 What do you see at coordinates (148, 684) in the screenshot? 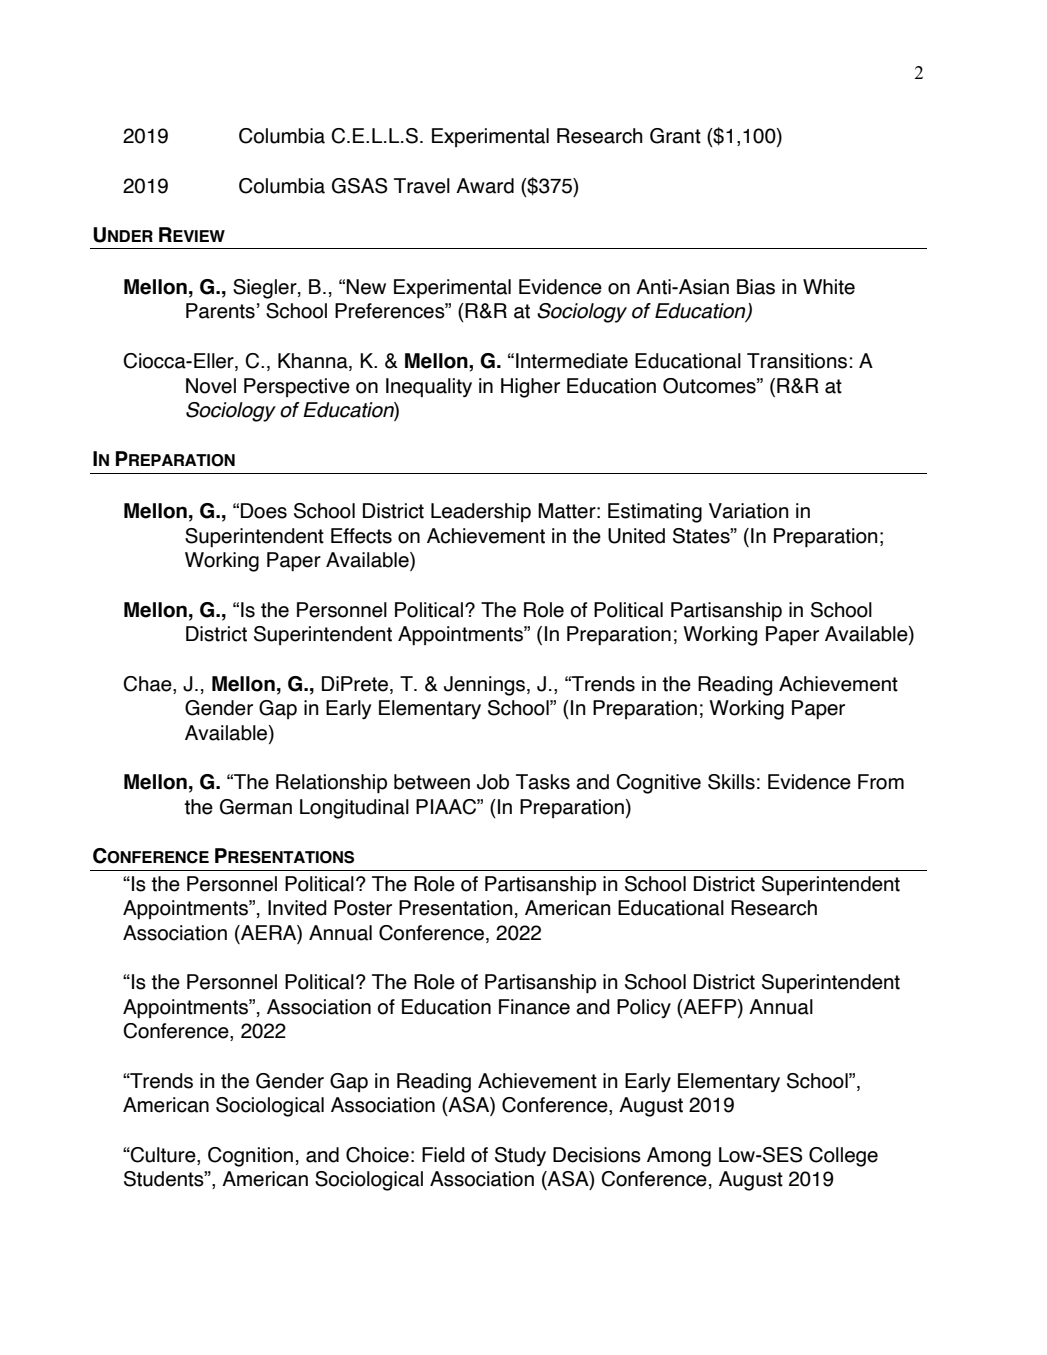
I see `Chae` at bounding box center [148, 684].
